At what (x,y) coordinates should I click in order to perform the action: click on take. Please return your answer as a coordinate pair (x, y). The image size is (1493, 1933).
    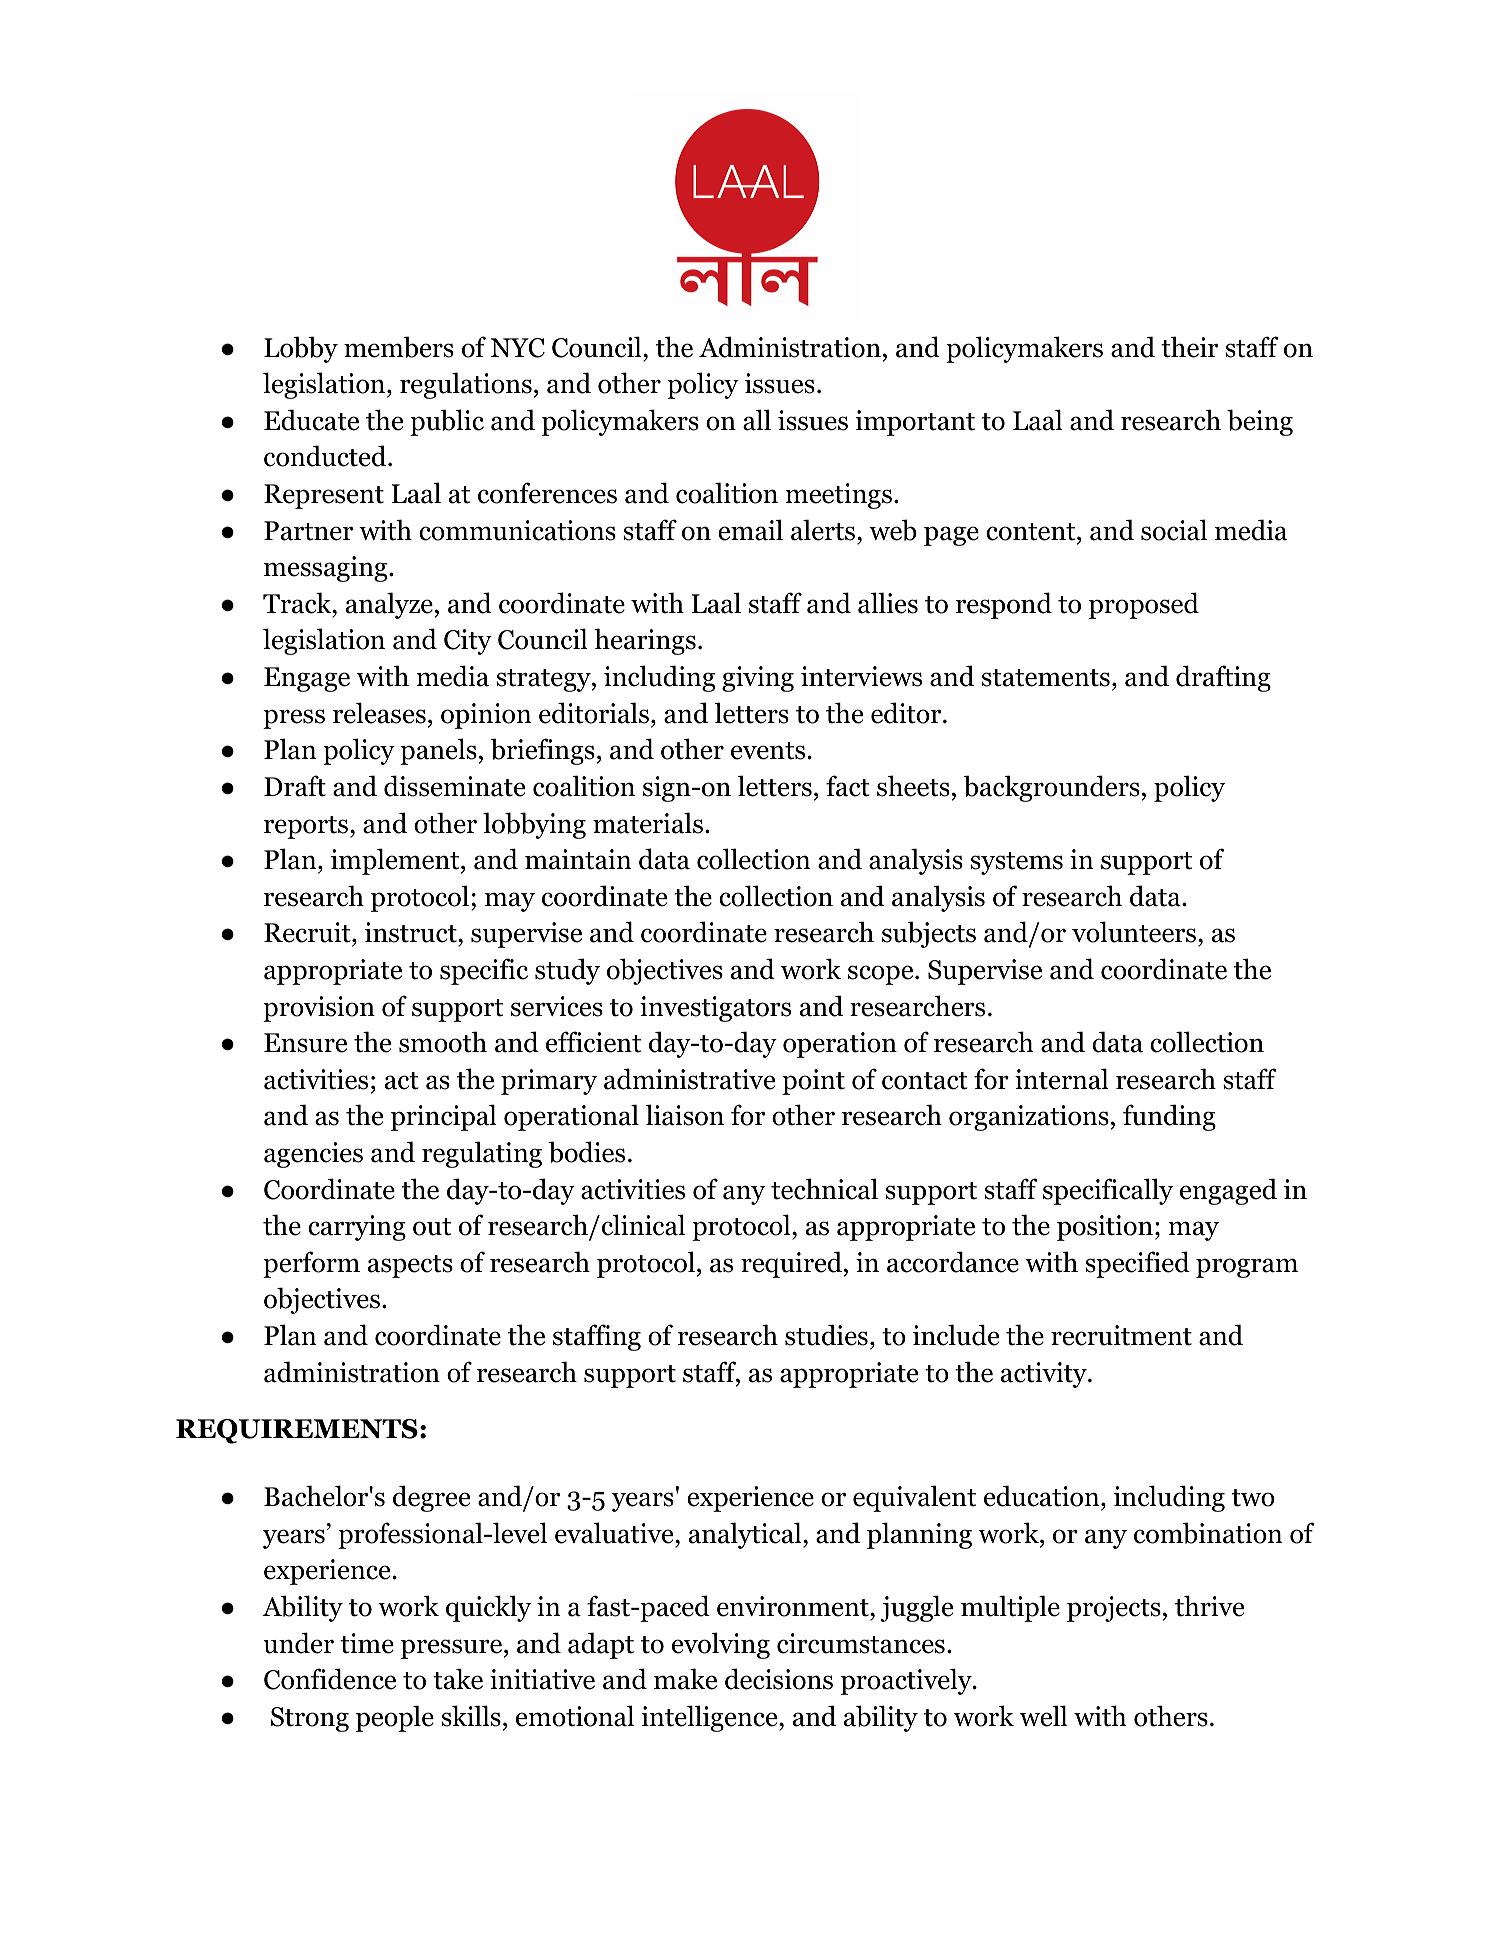
    Looking at the image, I should click on (458, 1679).
